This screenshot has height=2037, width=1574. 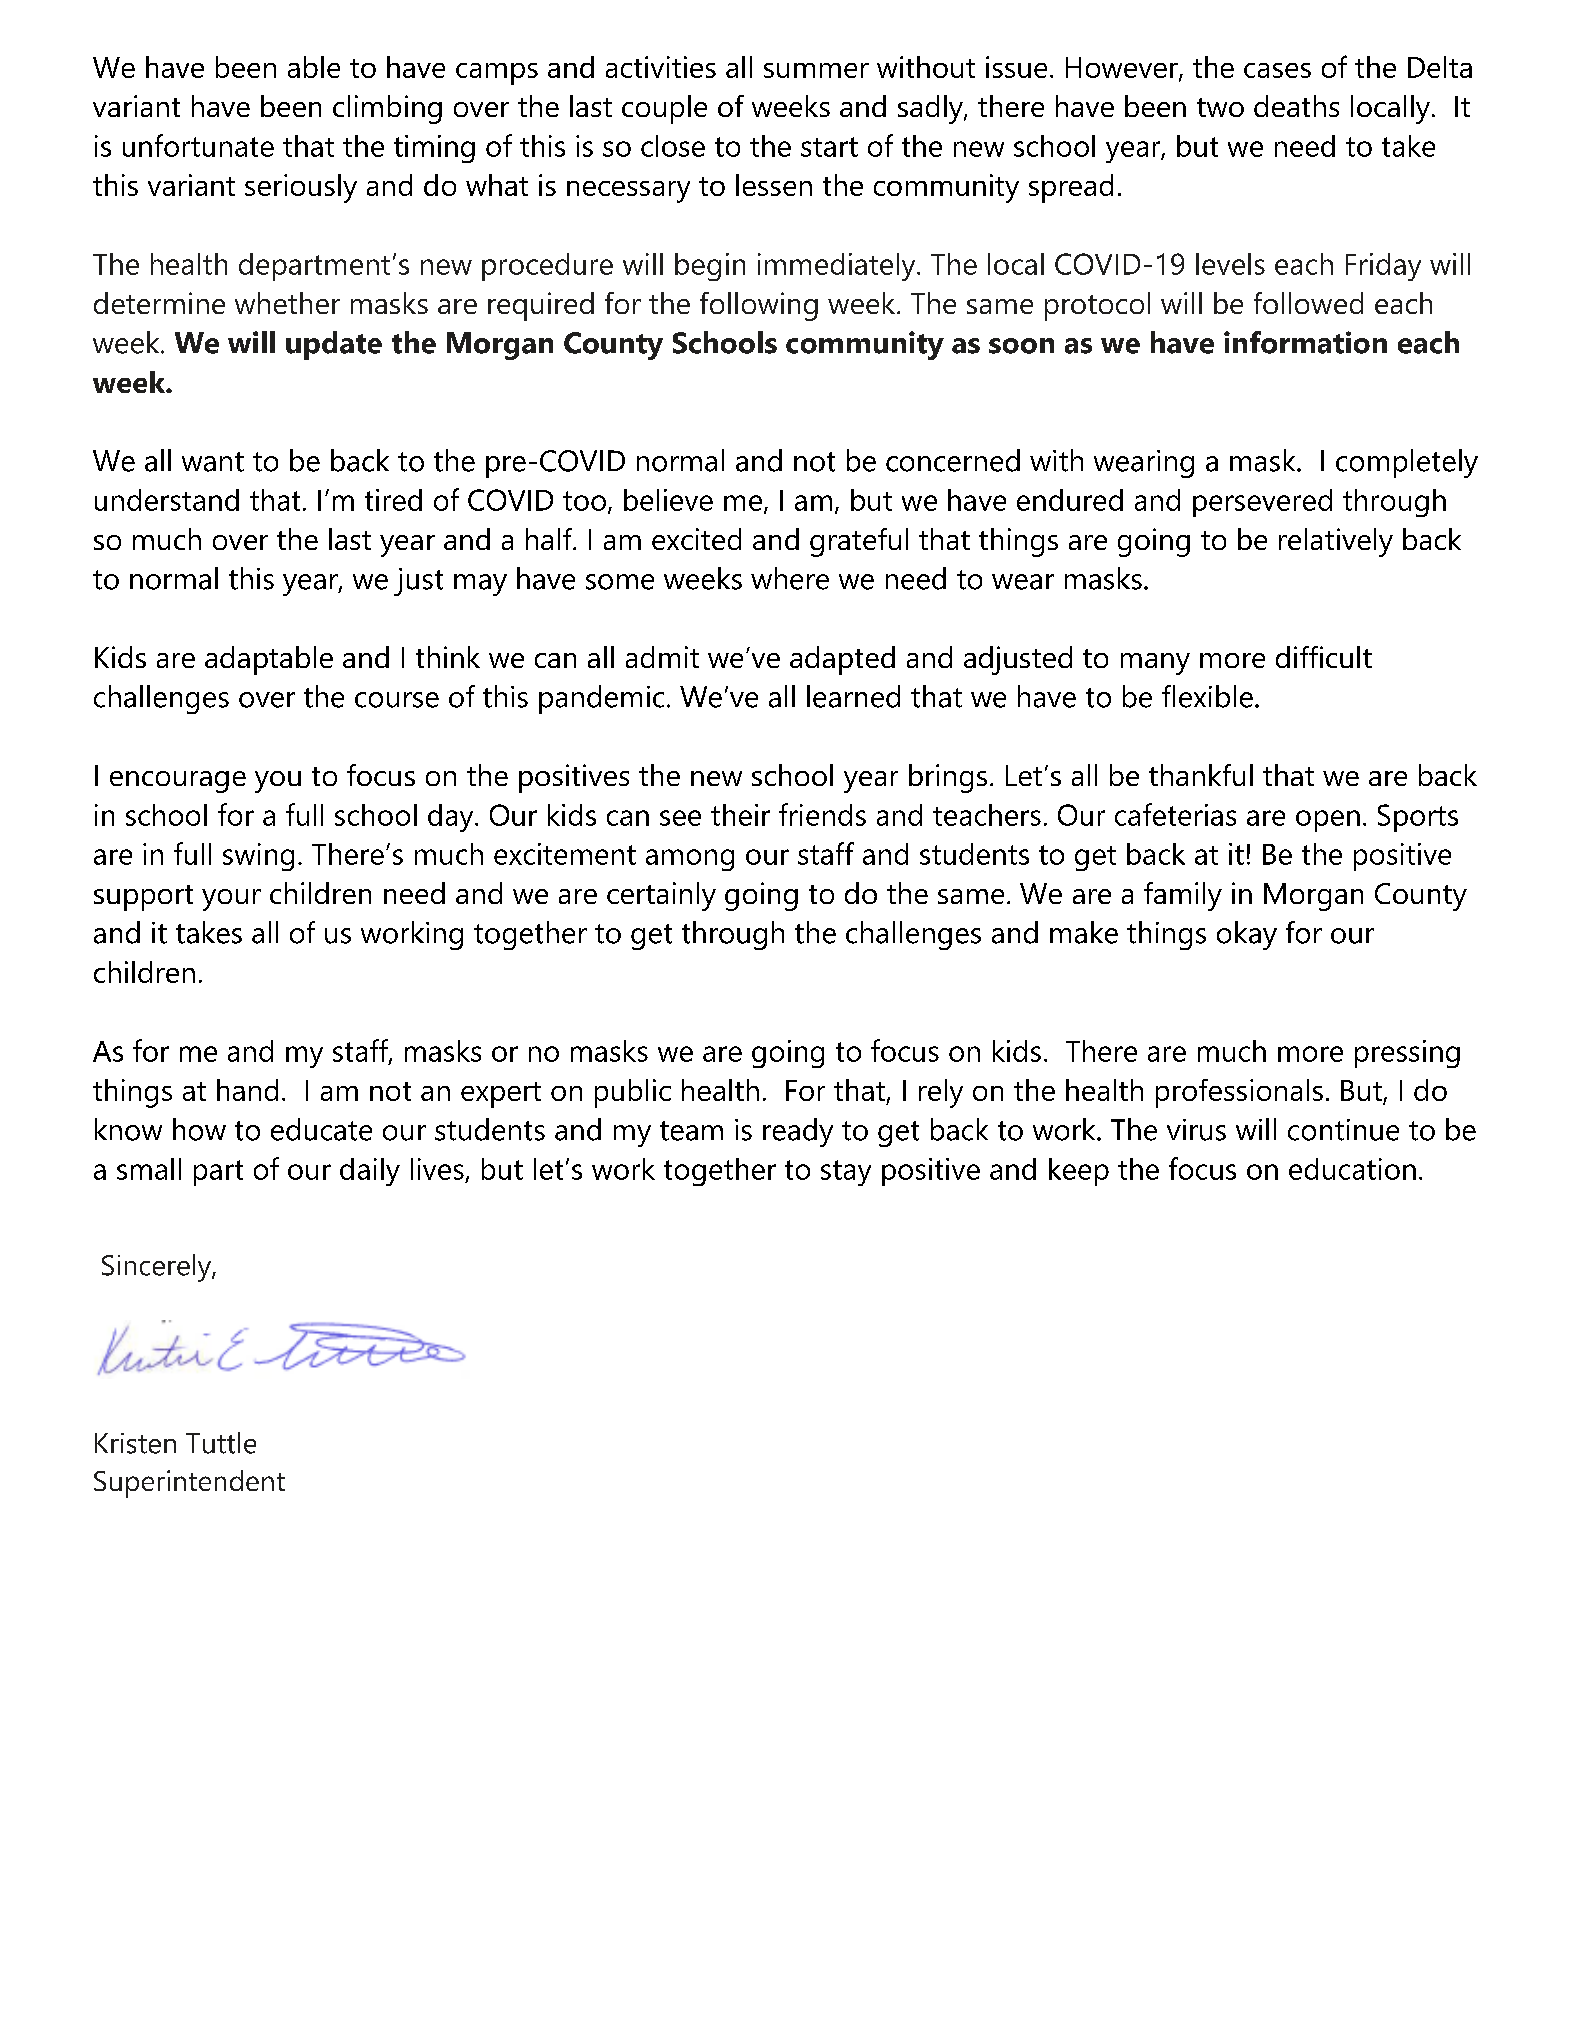 I want to click on deaths, so click(x=1296, y=106).
